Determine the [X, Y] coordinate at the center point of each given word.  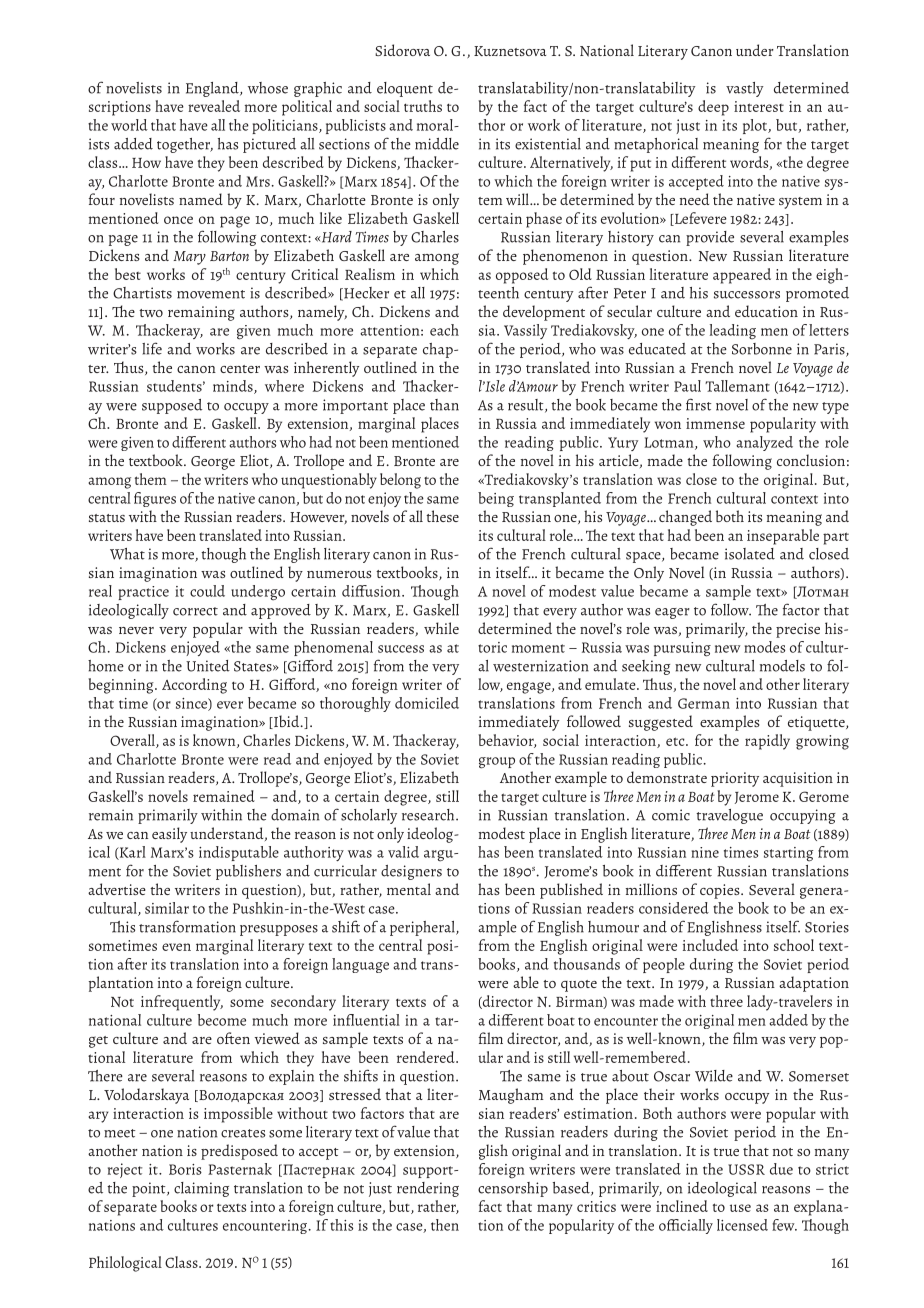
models [782, 666]
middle [437, 144]
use [740, 1208]
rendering [428, 1189]
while [441, 628]
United [208, 666]
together [185, 145]
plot [756, 126]
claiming [201, 1189]
